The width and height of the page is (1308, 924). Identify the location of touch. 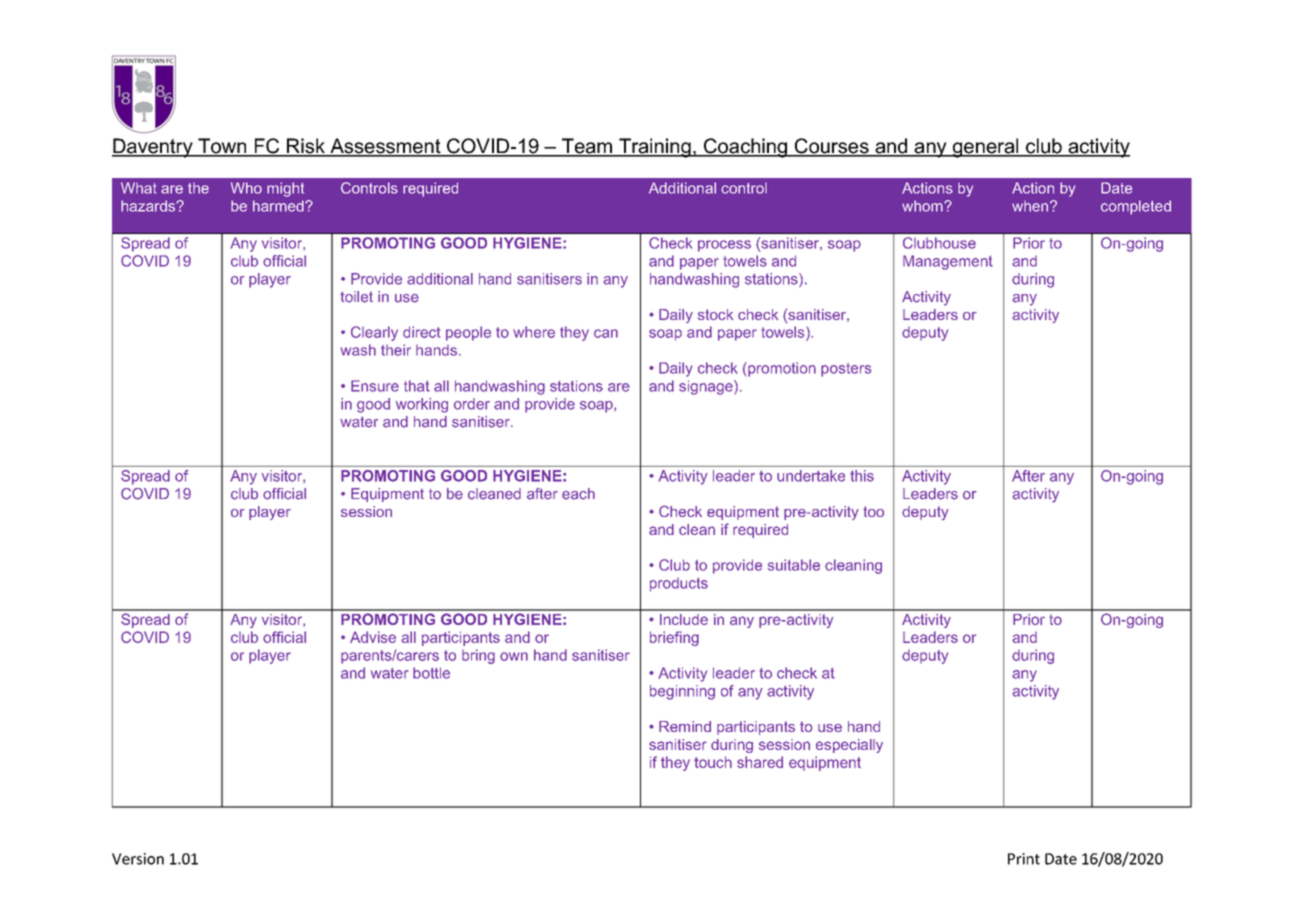
(713, 762).
